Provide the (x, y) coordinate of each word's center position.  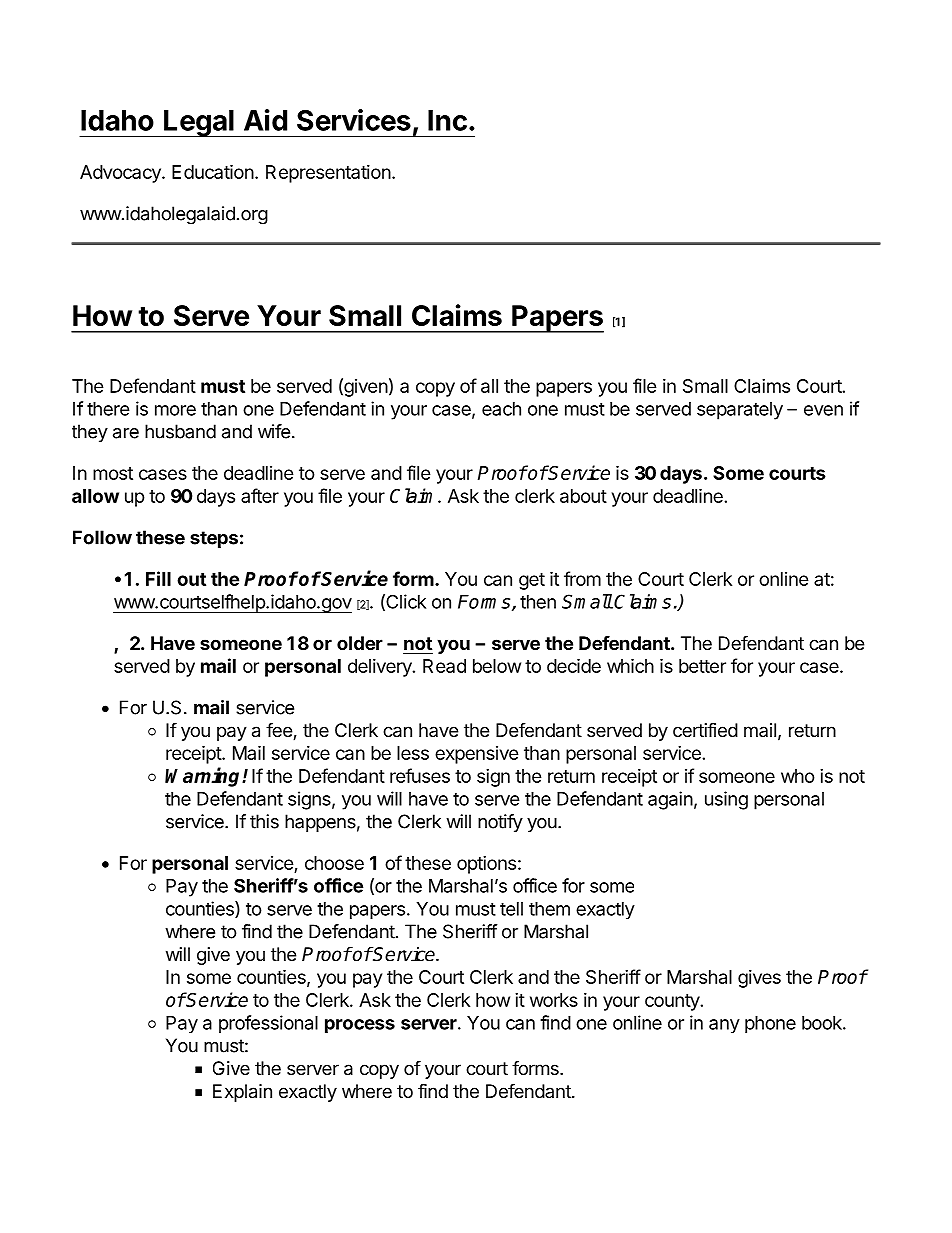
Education (213, 171)
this (264, 821)
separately (740, 411)
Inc (447, 120)
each (501, 409)
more (175, 410)
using (726, 800)
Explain (242, 1093)
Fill (158, 578)
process (360, 1026)
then (538, 602)
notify (500, 823)
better (702, 666)
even (823, 410)
